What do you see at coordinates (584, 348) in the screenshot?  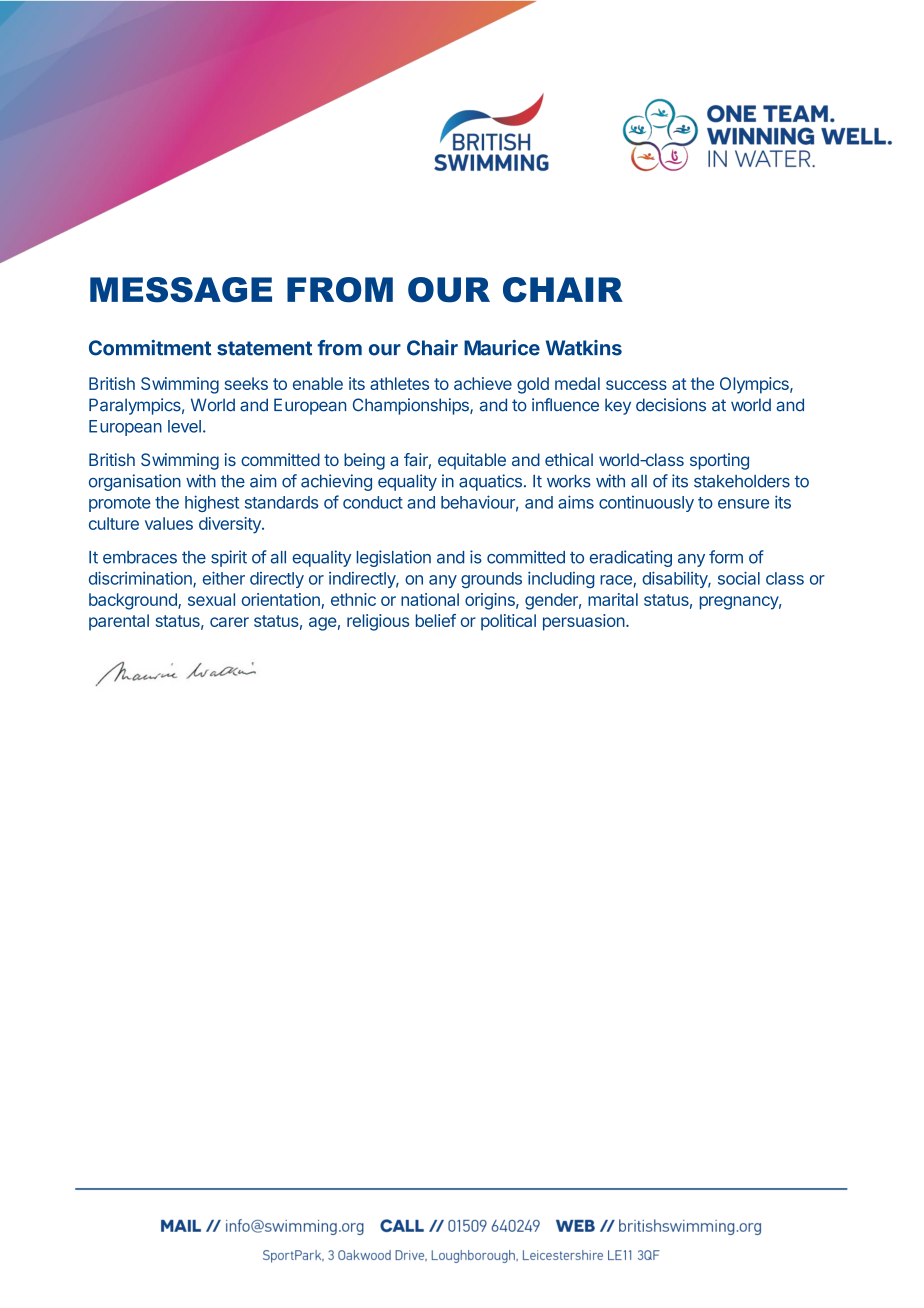 I see `Watkins` at bounding box center [584, 348].
